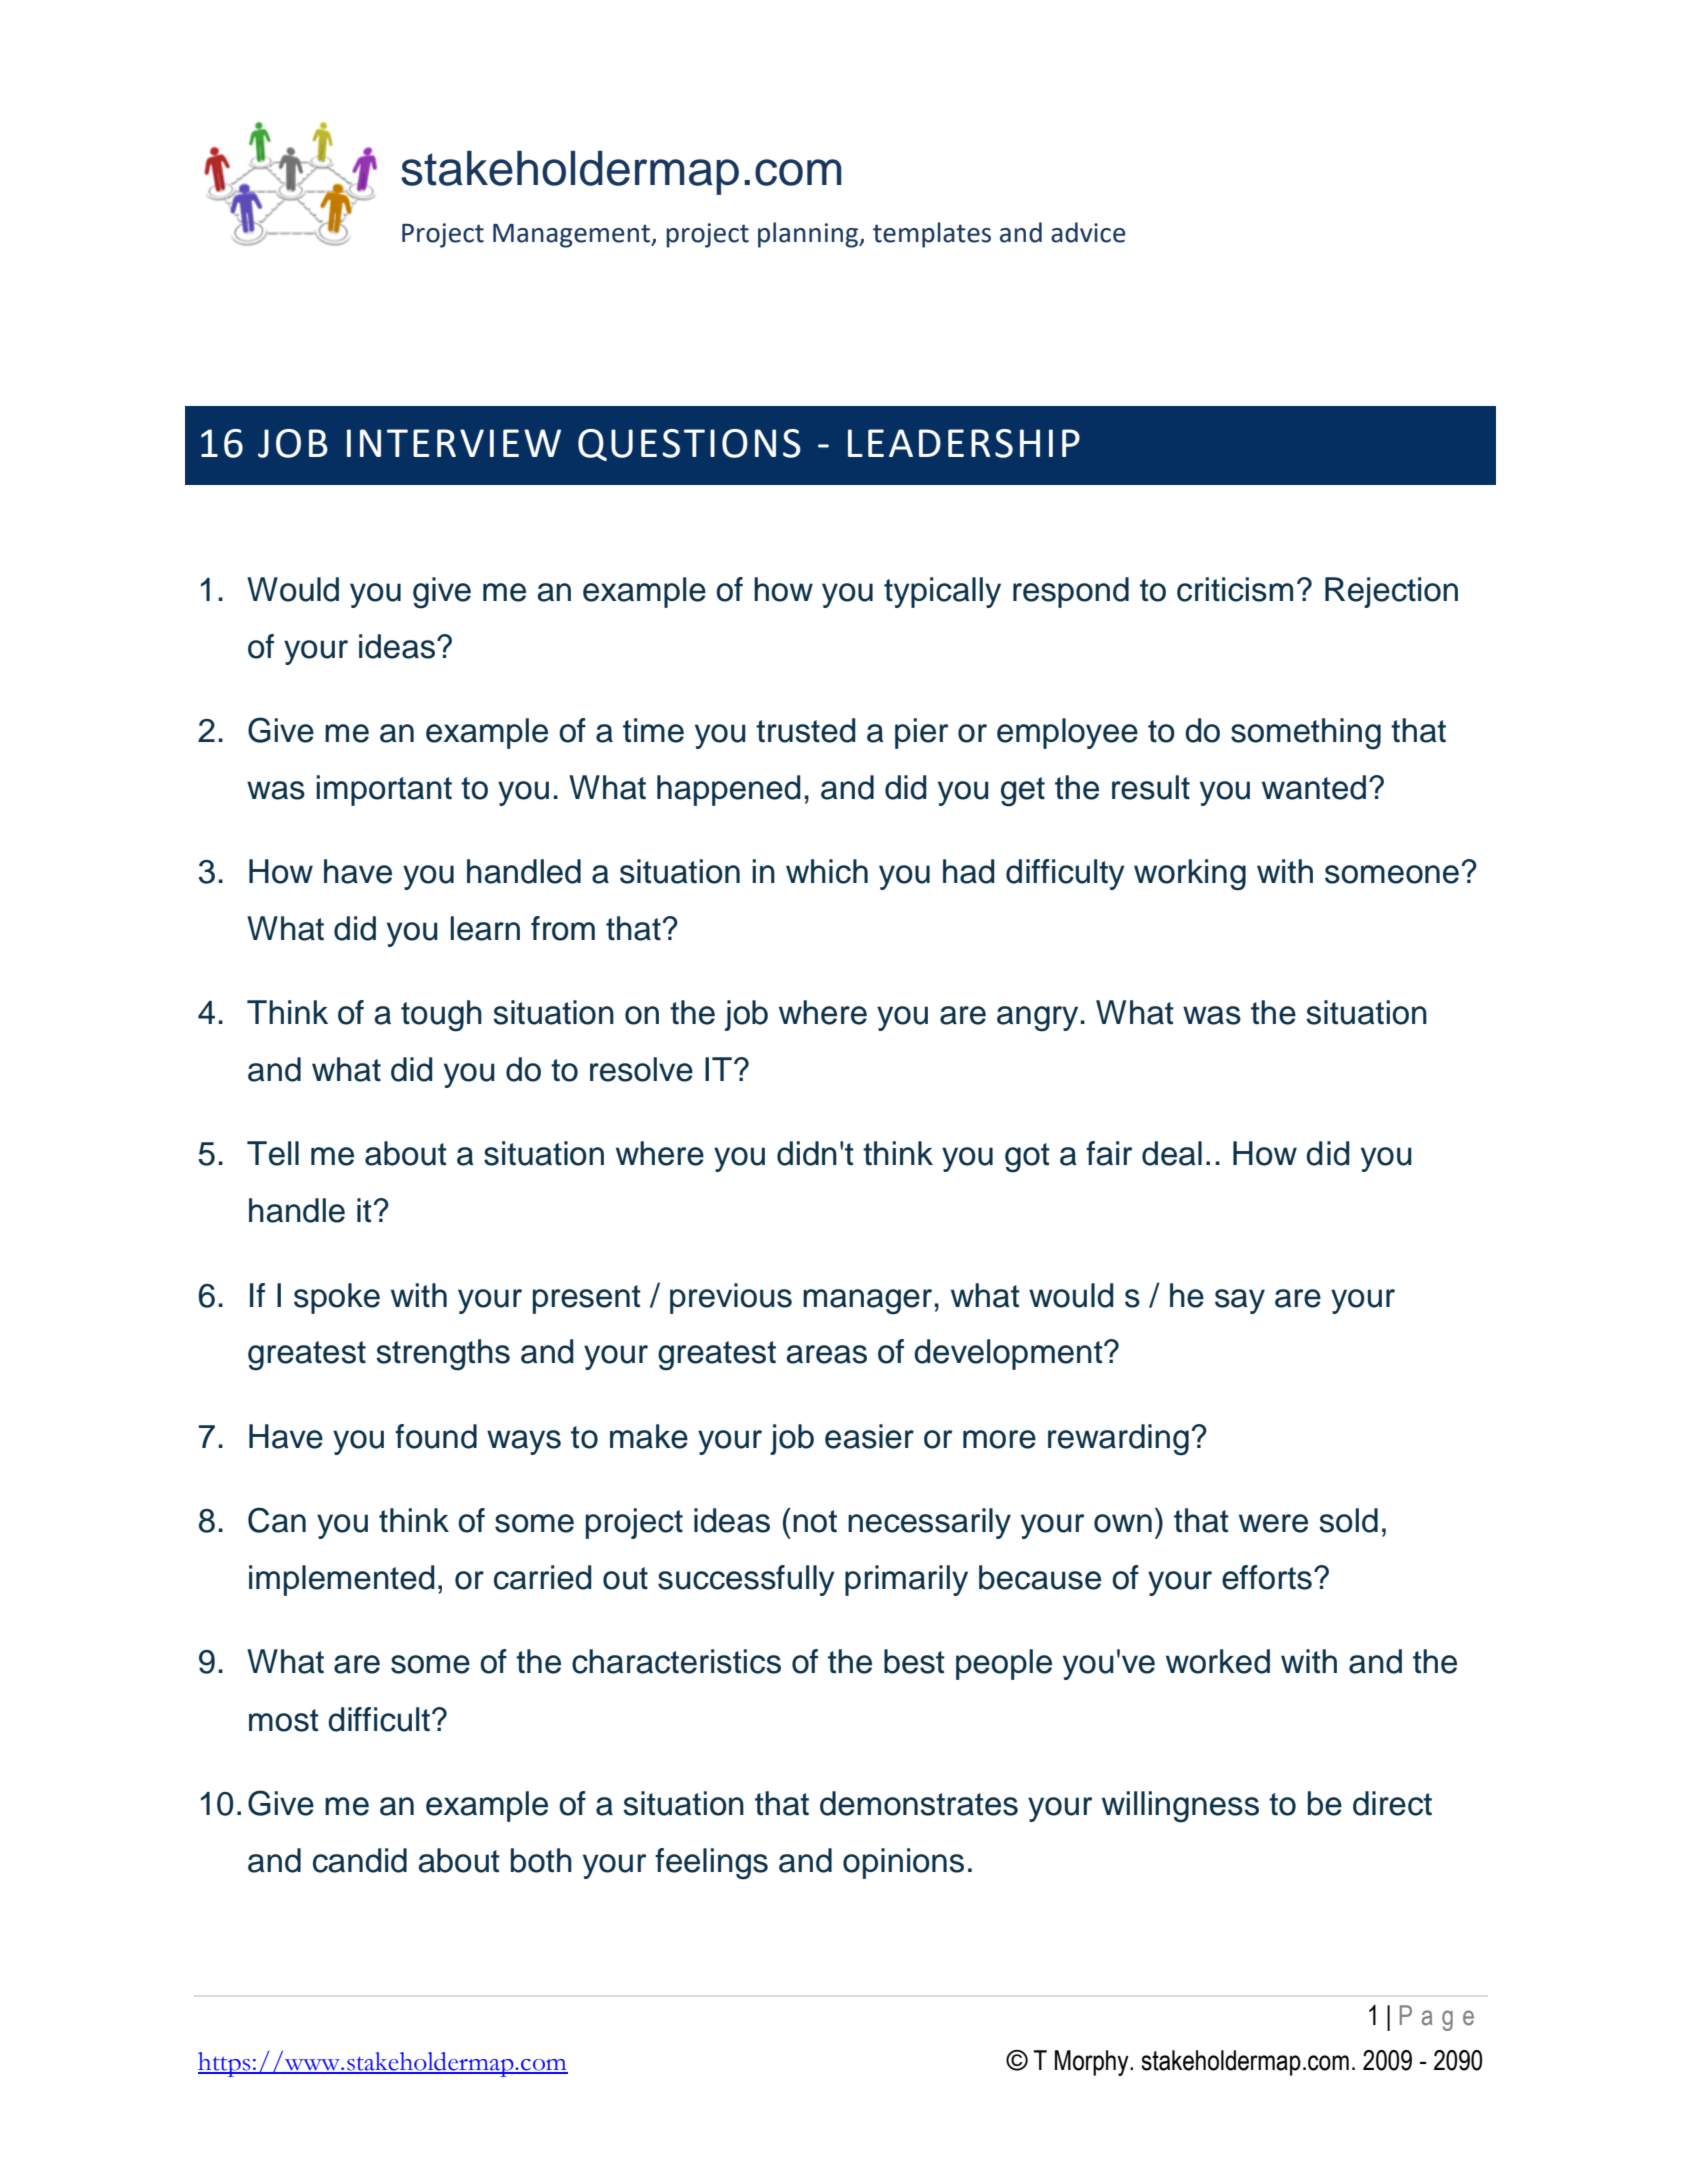 The width and height of the document is (1681, 2176). What do you see at coordinates (1088, 232) in the document?
I see `advice` at bounding box center [1088, 232].
